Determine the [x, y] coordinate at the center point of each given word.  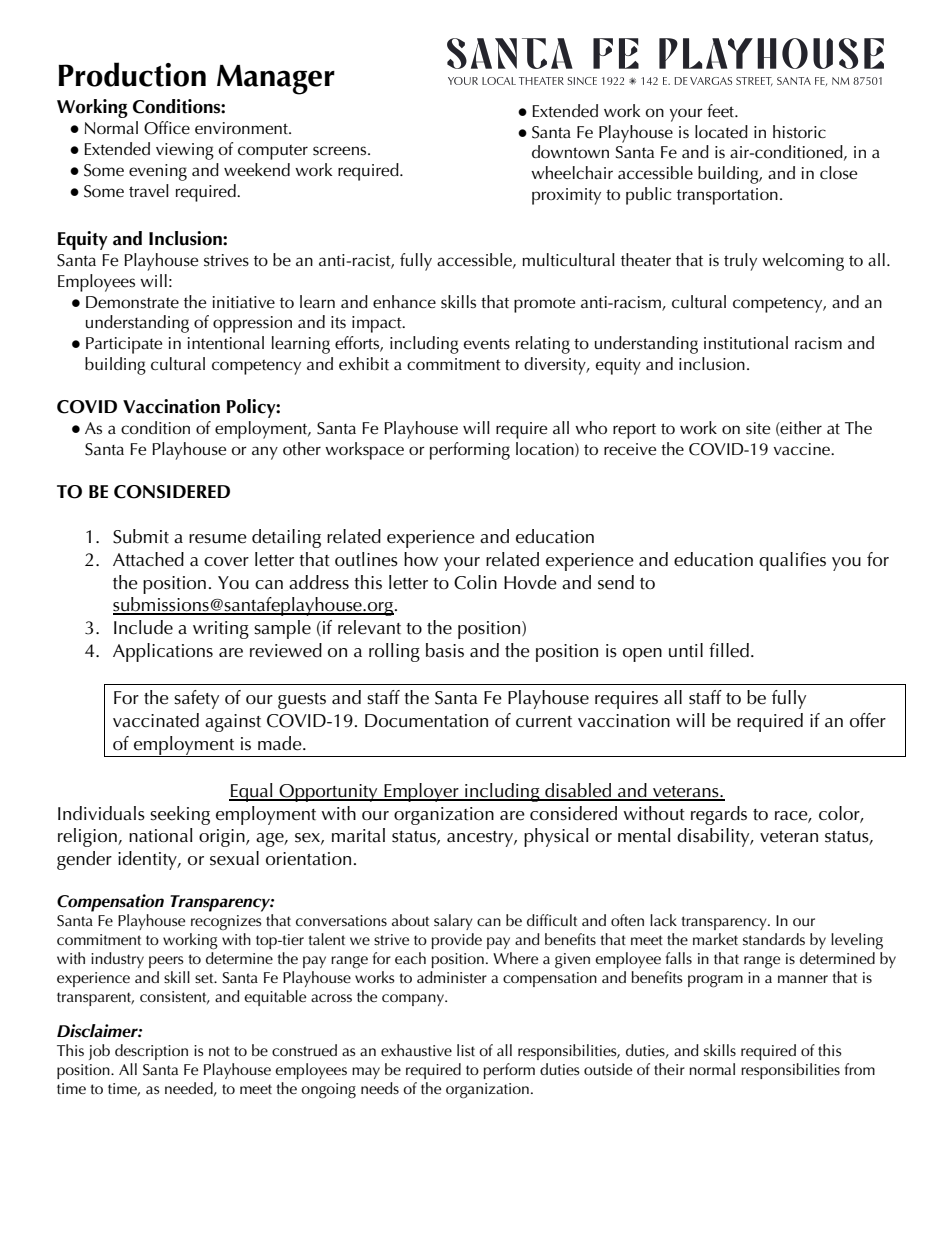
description [151, 1052]
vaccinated [156, 720]
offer [868, 720]
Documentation [426, 721]
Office [167, 128]
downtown [570, 152]
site [758, 428]
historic [799, 132]
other [302, 449]
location [546, 449]
